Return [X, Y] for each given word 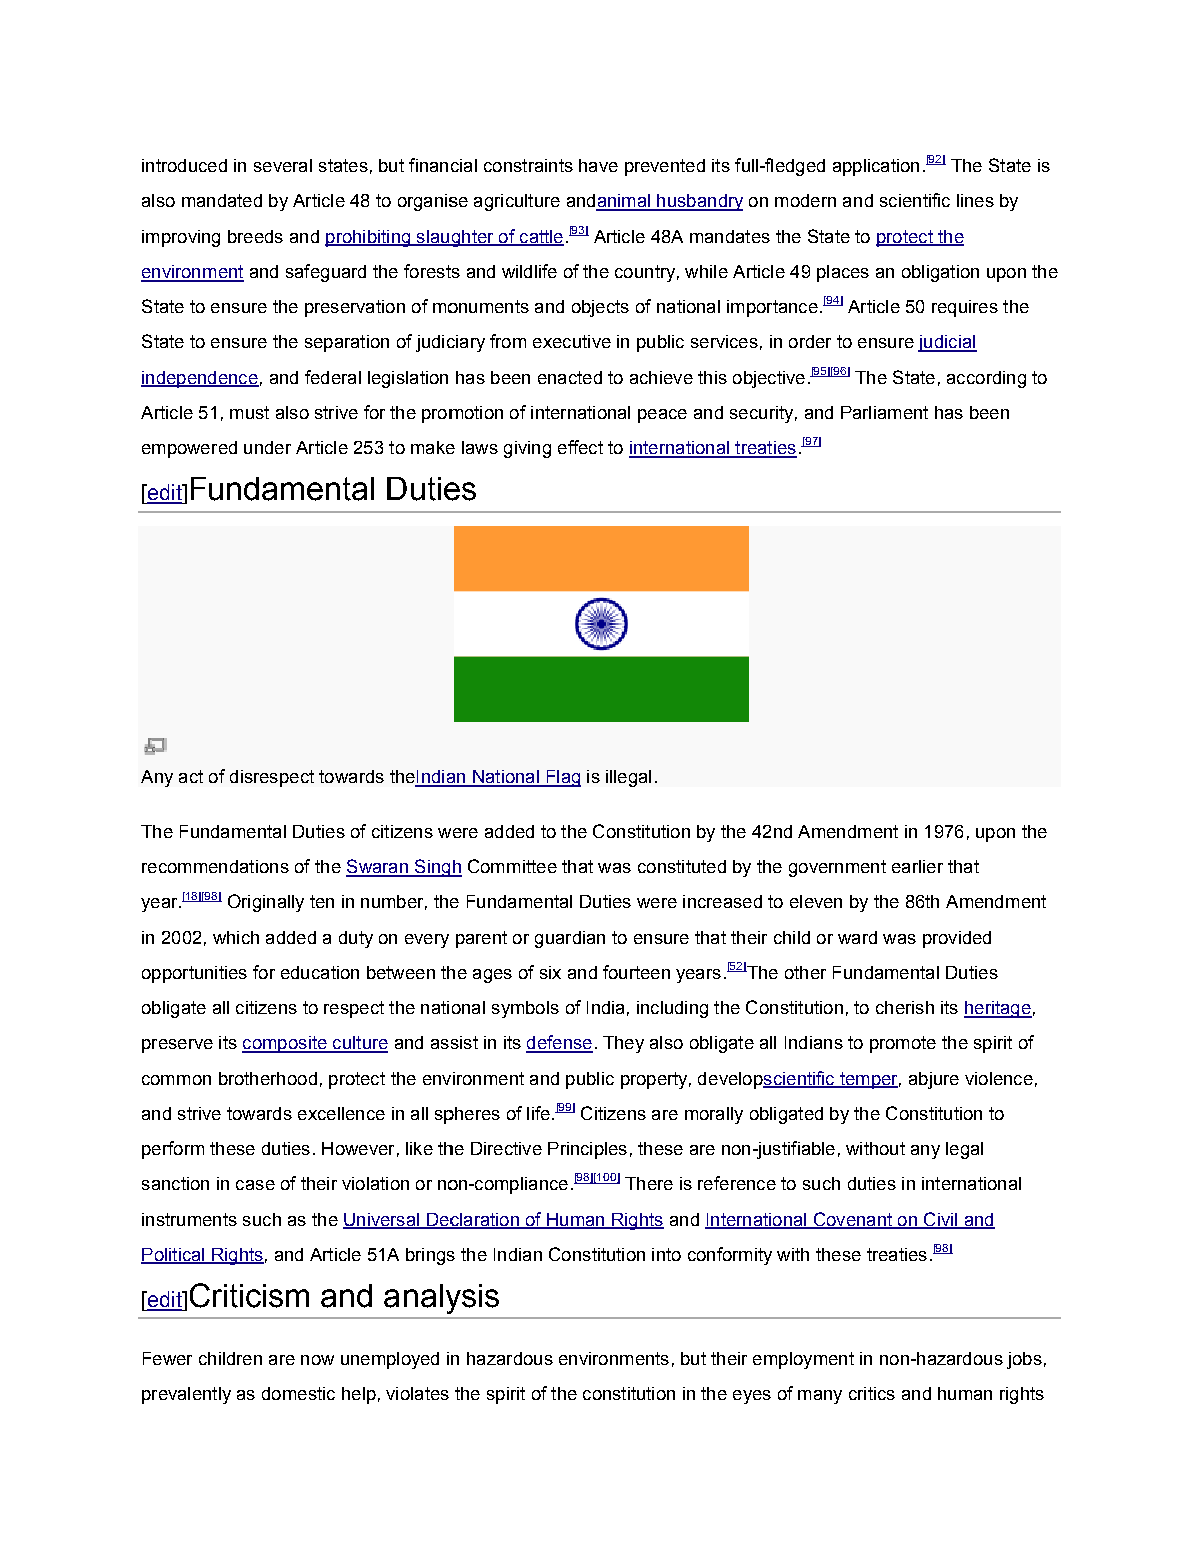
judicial [947, 343]
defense [559, 1043]
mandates [730, 236]
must [249, 412]
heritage [998, 1009]
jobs [1024, 1360]
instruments [189, 1219]
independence [200, 379]
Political [174, 1256]
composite [285, 1044]
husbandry [699, 202]
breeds [255, 236]
